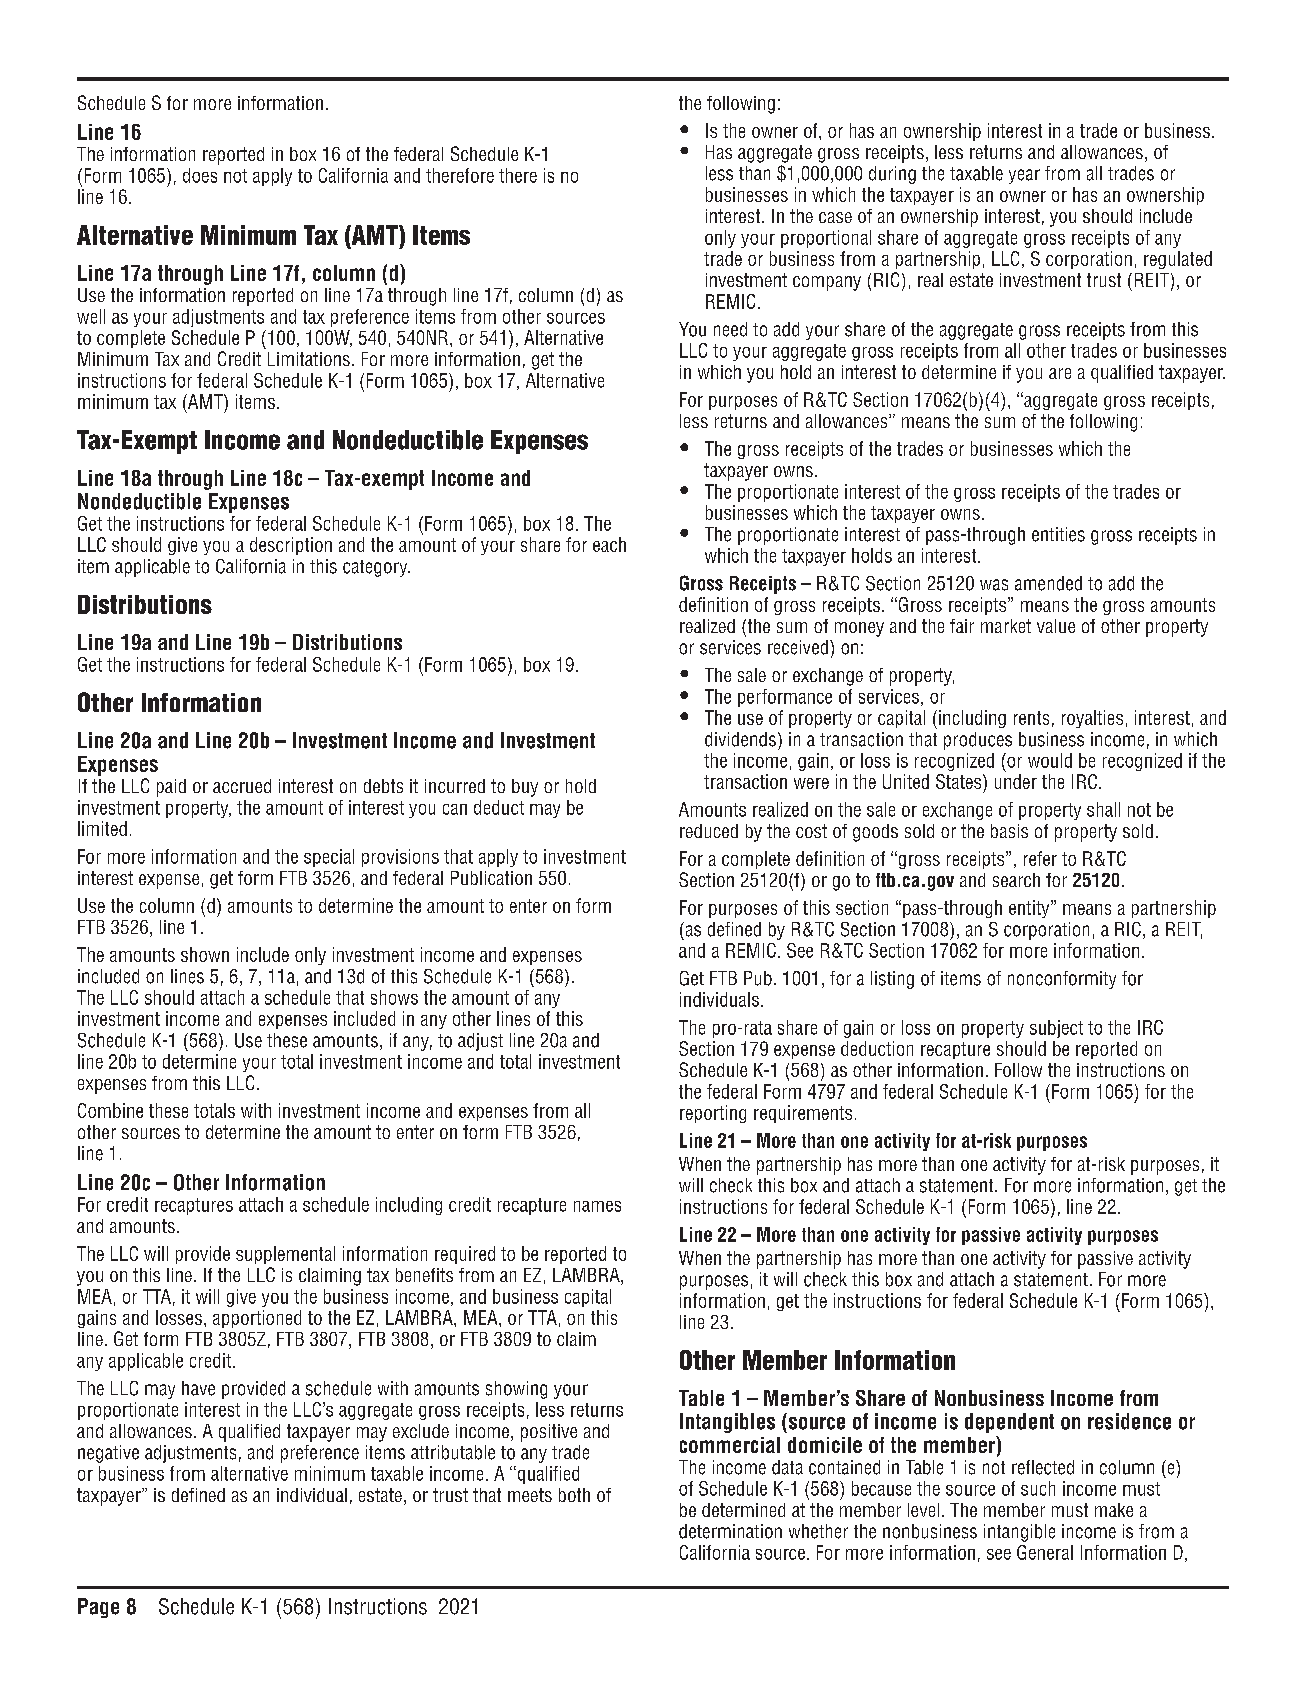 This document has width=1306, height=1691. I want to click on proportional, so click(826, 239).
